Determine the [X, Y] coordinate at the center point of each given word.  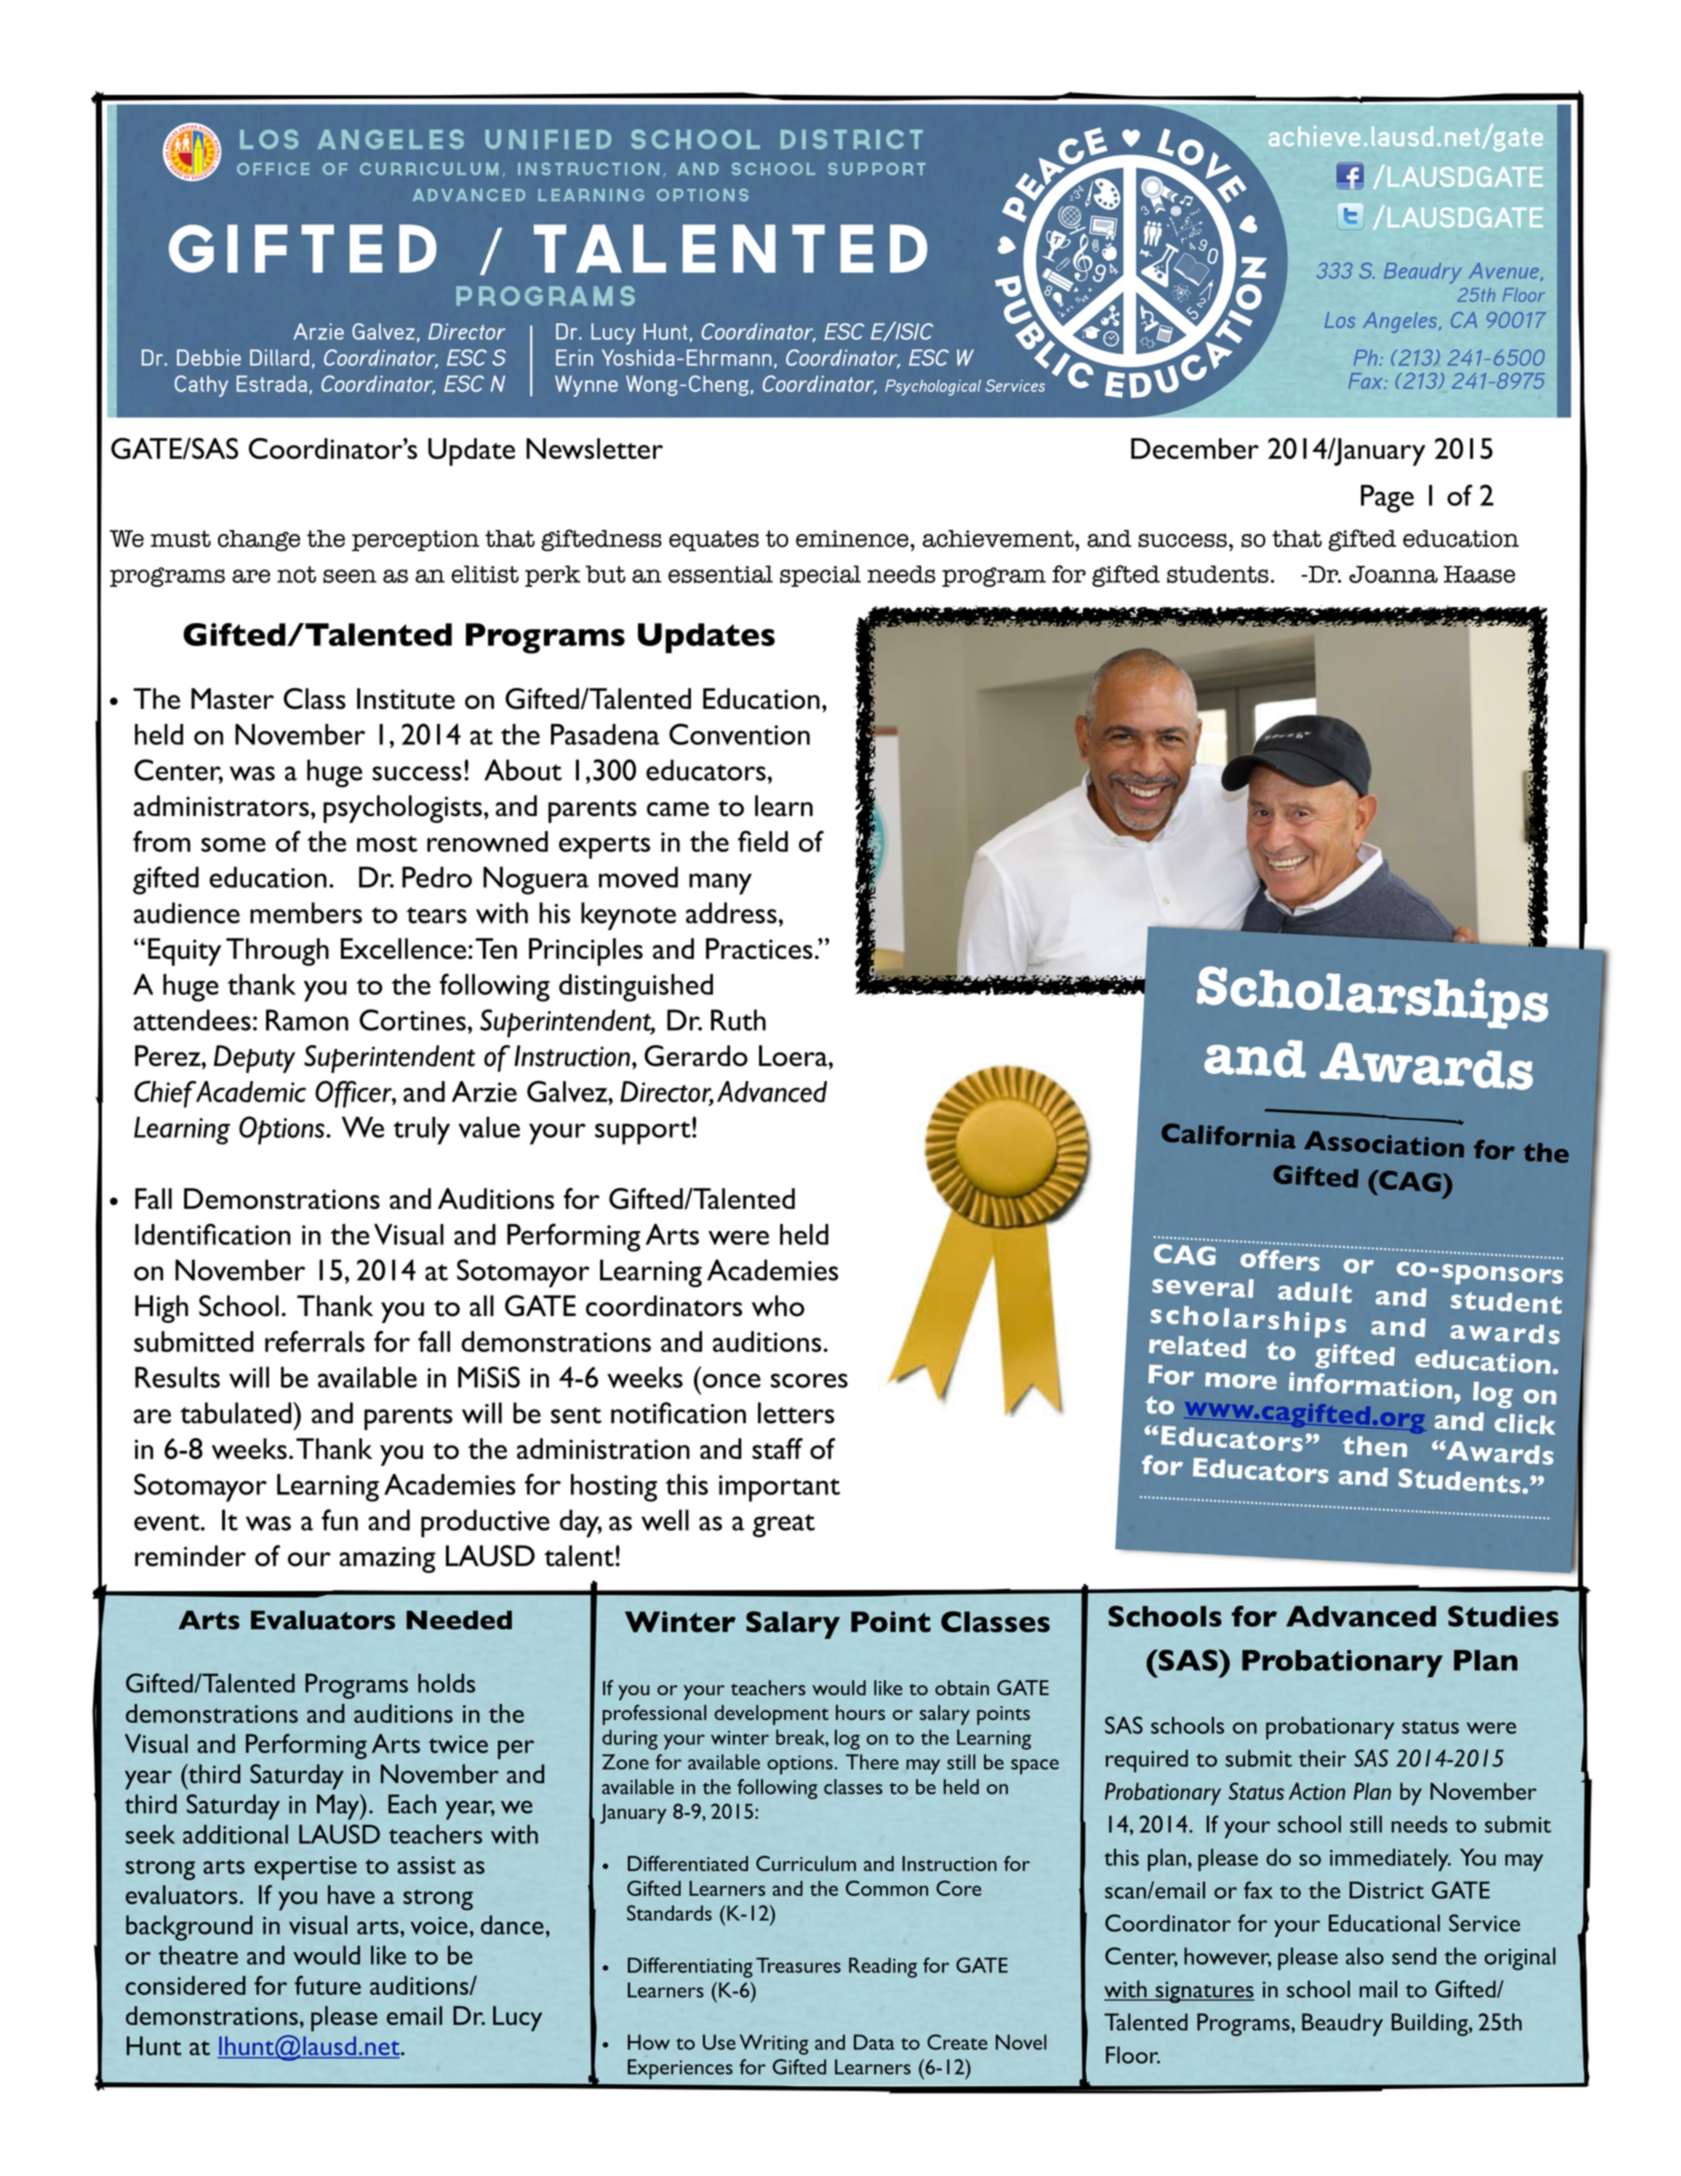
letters [796, 1413]
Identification [213, 1234]
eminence [853, 538]
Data [874, 2042]
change [259, 541]
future [328, 1985]
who [778, 1306]
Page [1387, 499]
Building [1430, 2024]
